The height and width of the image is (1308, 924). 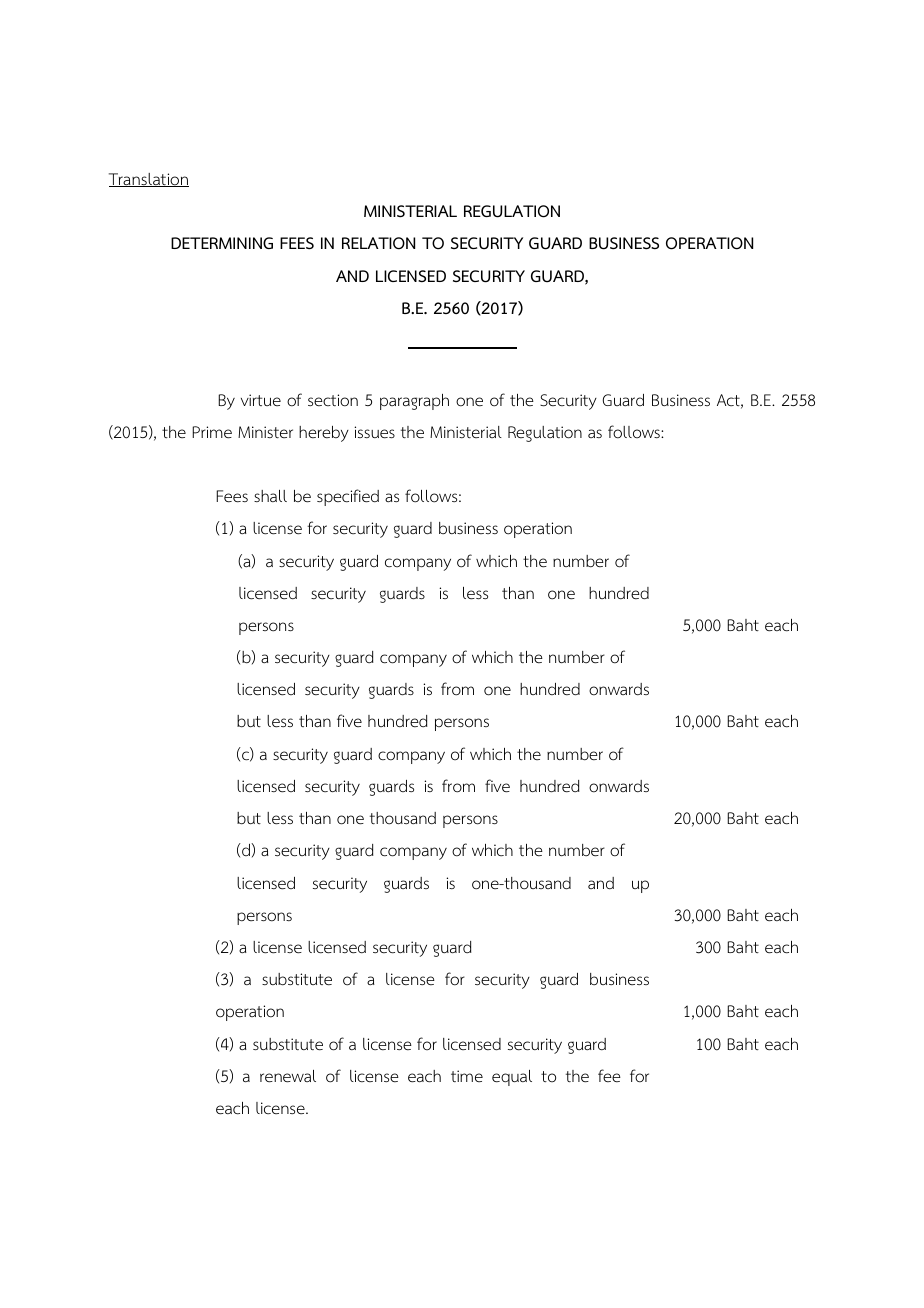 What do you see at coordinates (288, 1076) in the image?
I see `renewal` at bounding box center [288, 1076].
